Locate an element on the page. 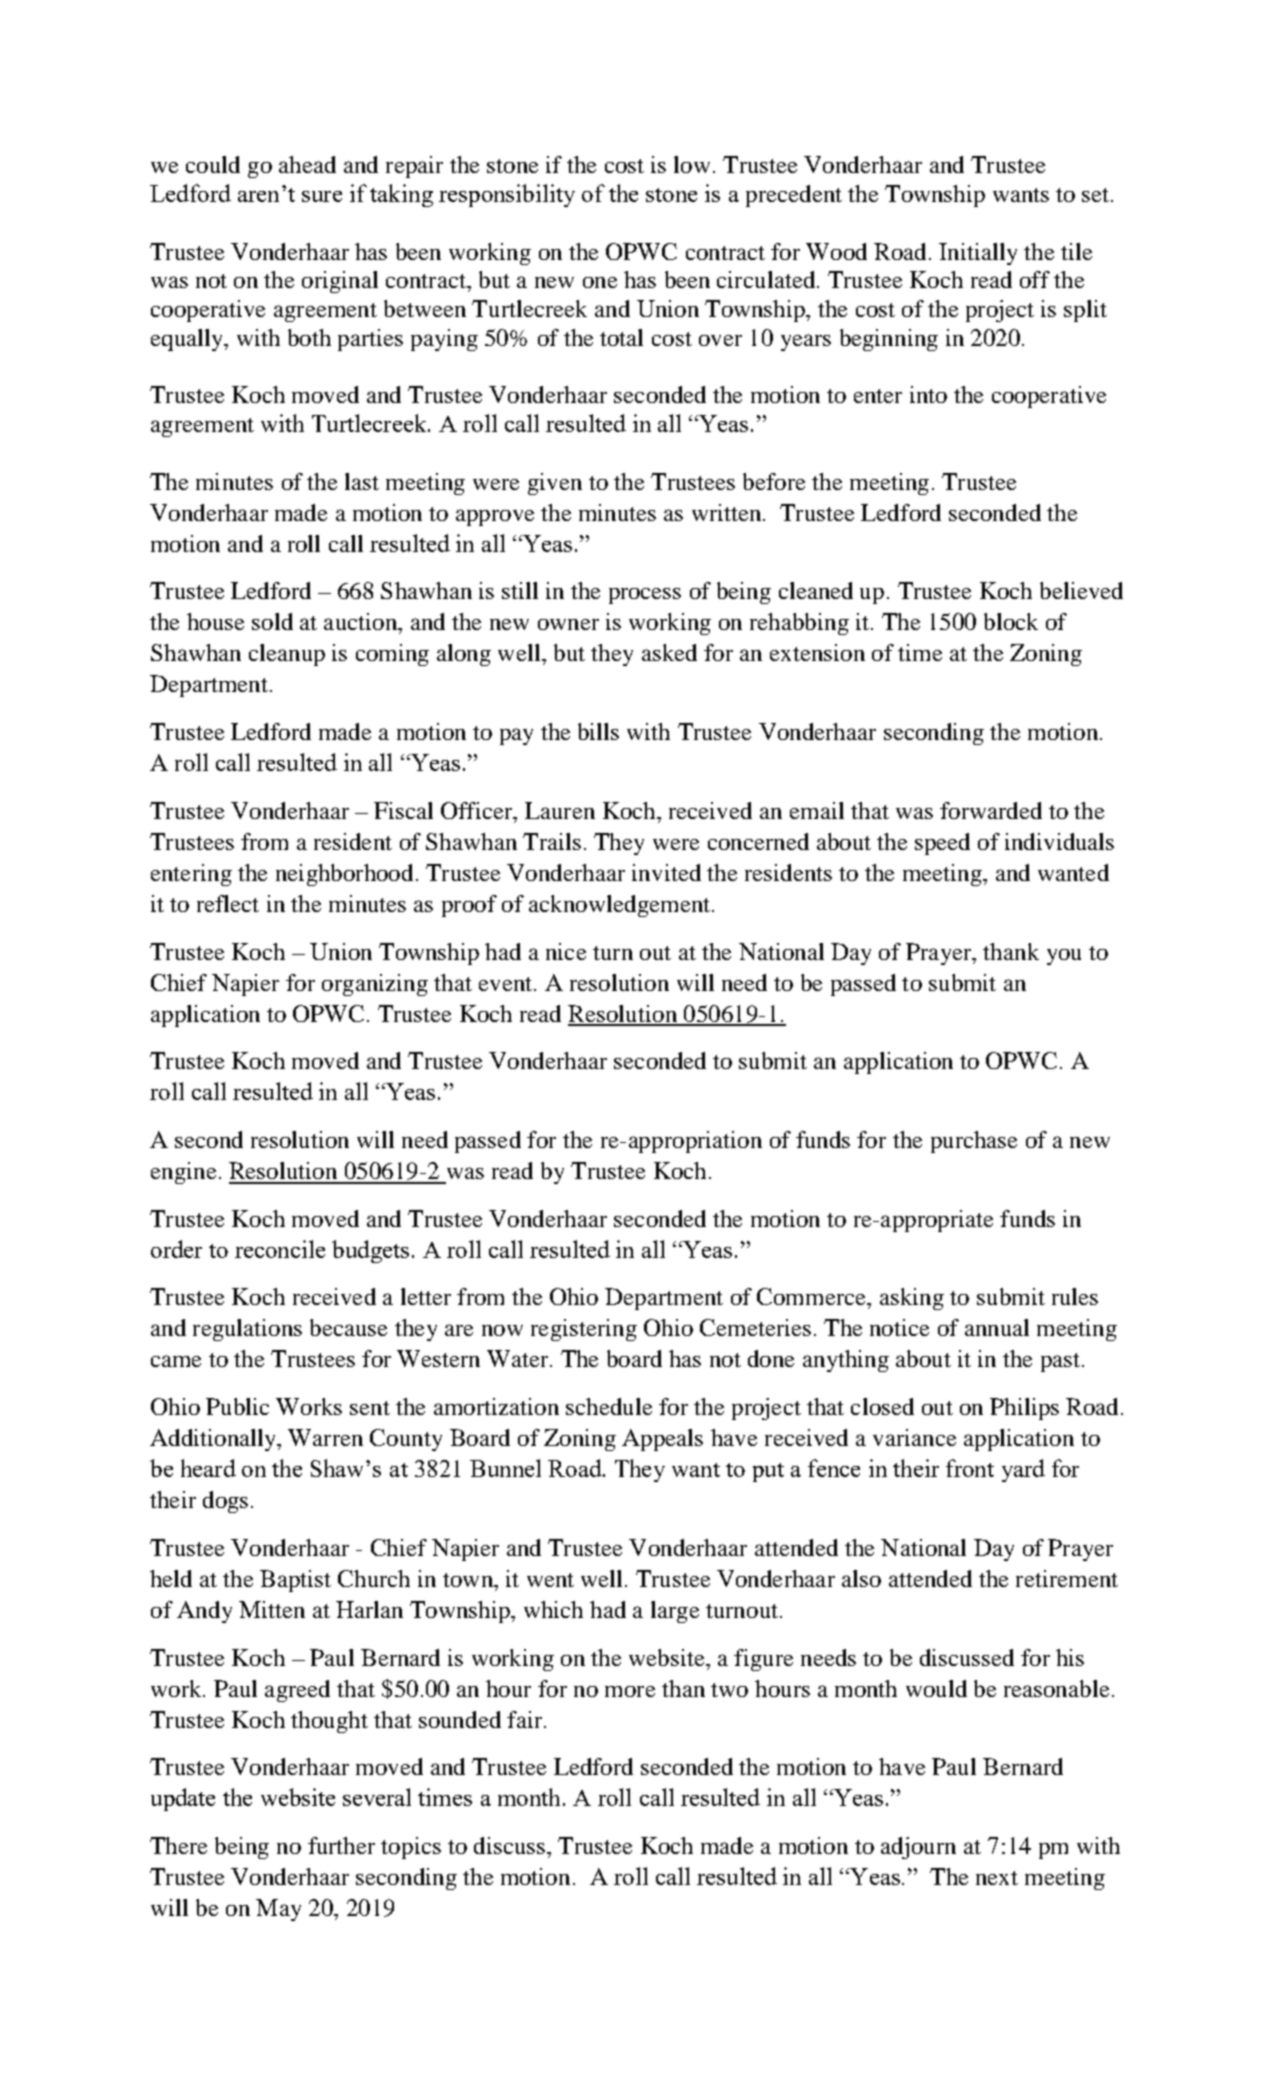 This document has height=2100, width=1275. block is located at coordinates (1011, 621).
